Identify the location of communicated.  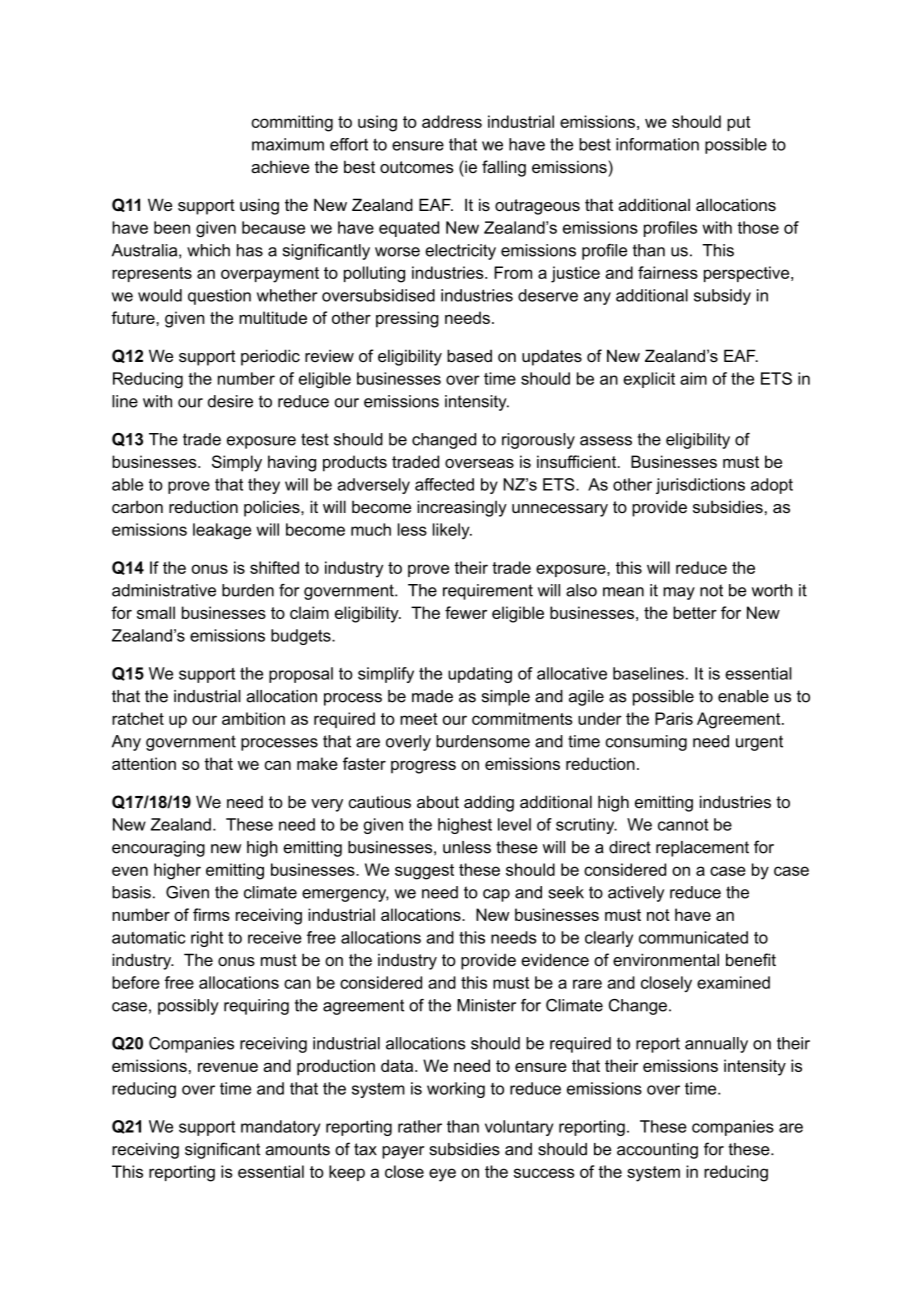
(693, 937).
